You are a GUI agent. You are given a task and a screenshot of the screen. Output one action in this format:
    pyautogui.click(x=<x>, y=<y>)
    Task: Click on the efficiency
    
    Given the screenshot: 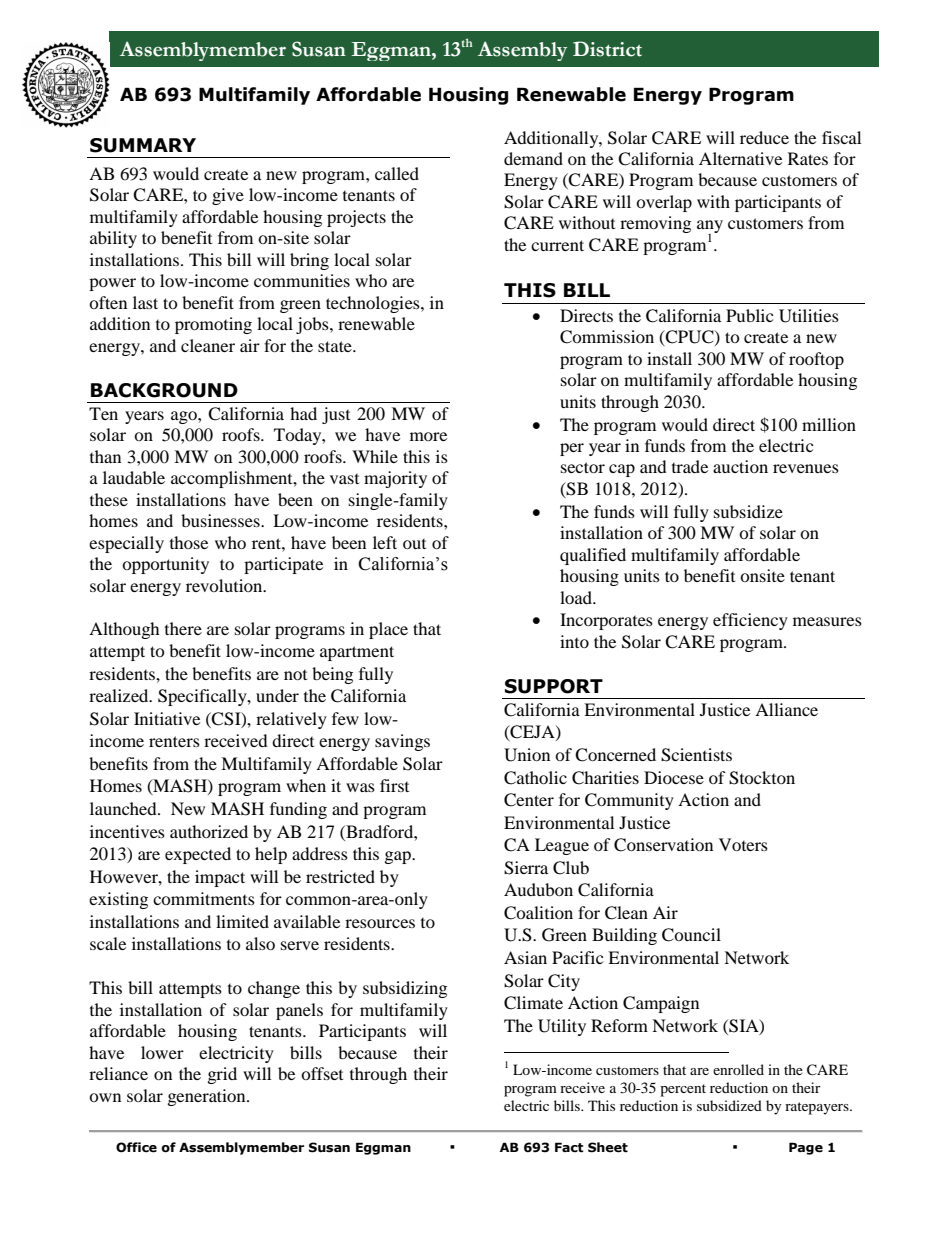 What is the action you would take?
    pyautogui.click(x=750, y=621)
